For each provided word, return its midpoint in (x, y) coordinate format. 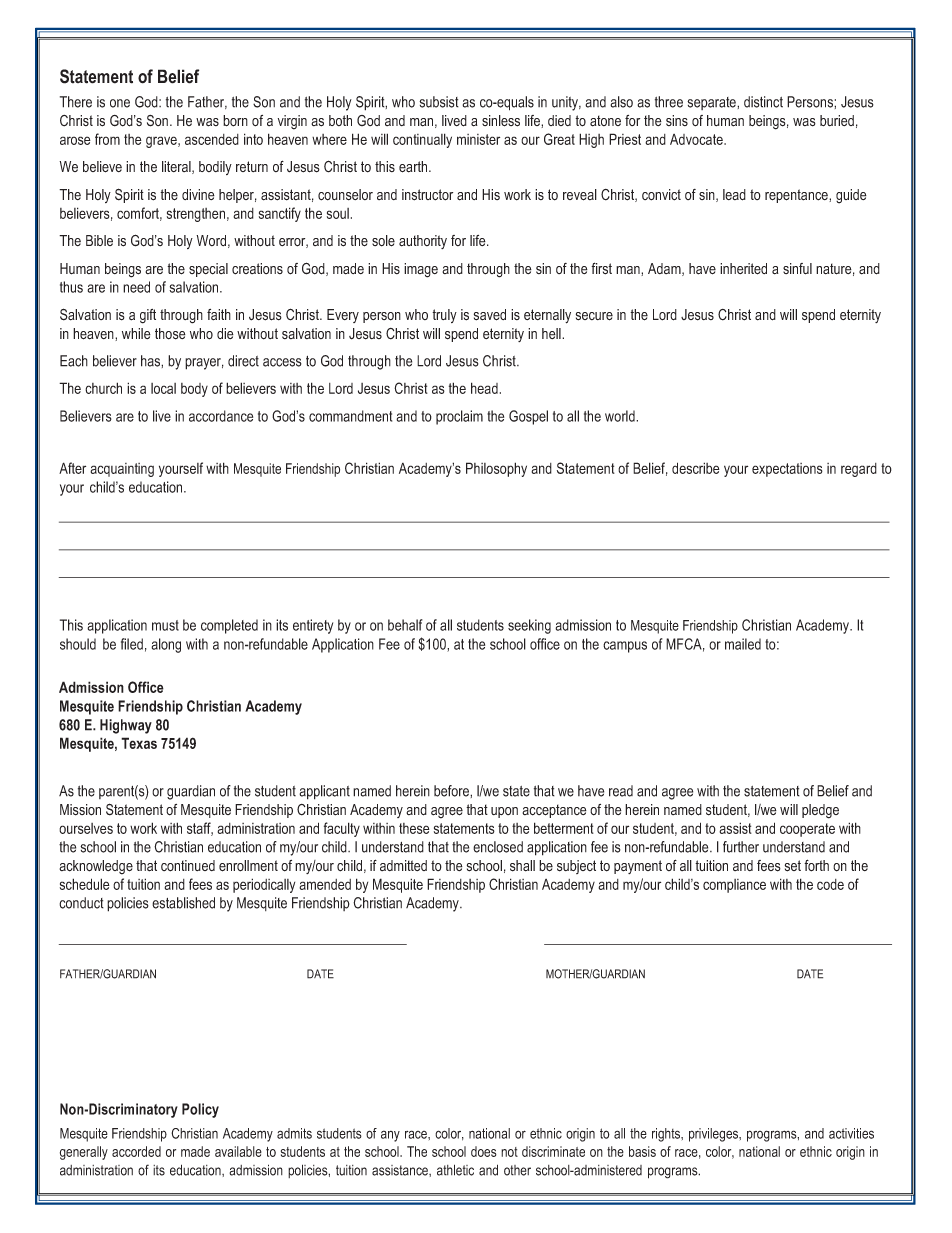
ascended (212, 139)
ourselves (86, 828)
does (484, 1151)
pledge (820, 811)
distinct (763, 102)
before (452, 791)
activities (851, 1133)
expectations (787, 470)
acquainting (122, 470)
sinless (501, 121)
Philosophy (496, 469)
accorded (136, 1151)
